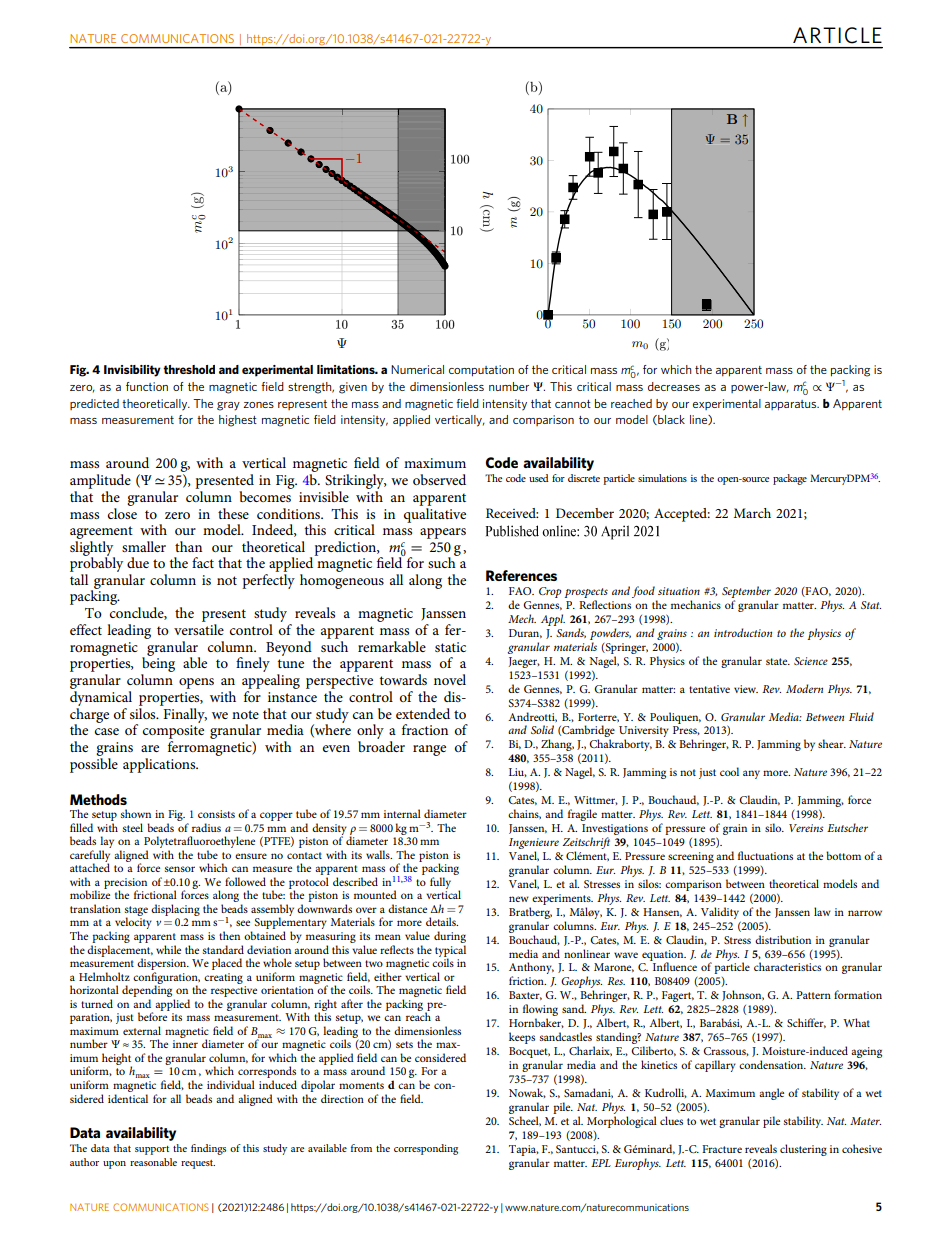  What do you see at coordinates (752, 513) in the document?
I see `March` at bounding box center [752, 513].
